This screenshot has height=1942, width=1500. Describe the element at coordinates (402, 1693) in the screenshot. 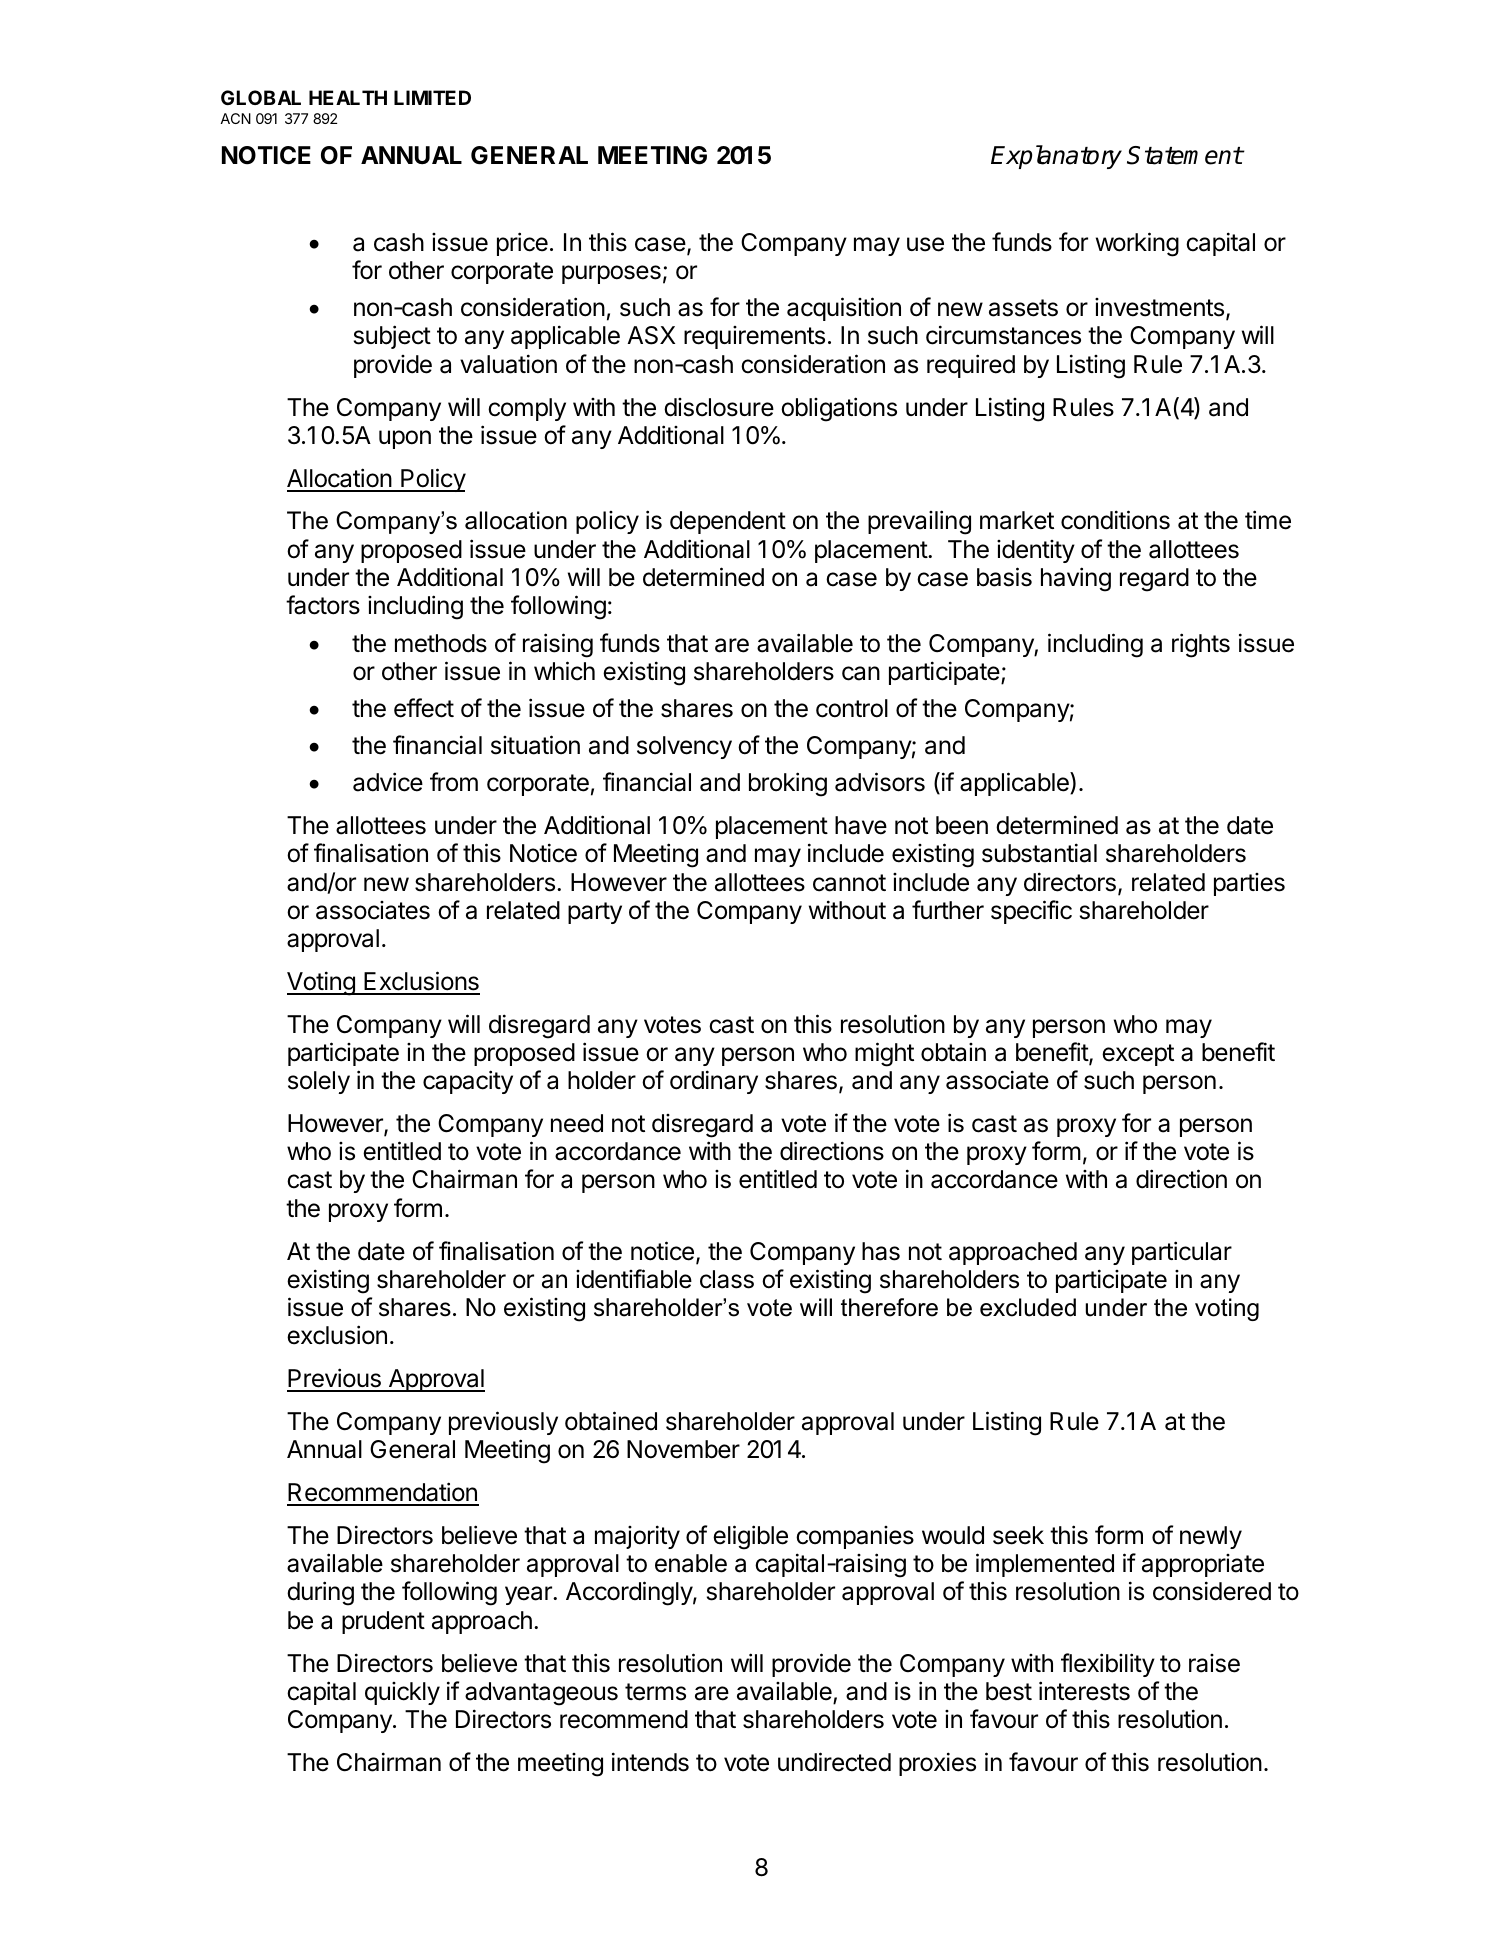

I see `quickly` at that location.
